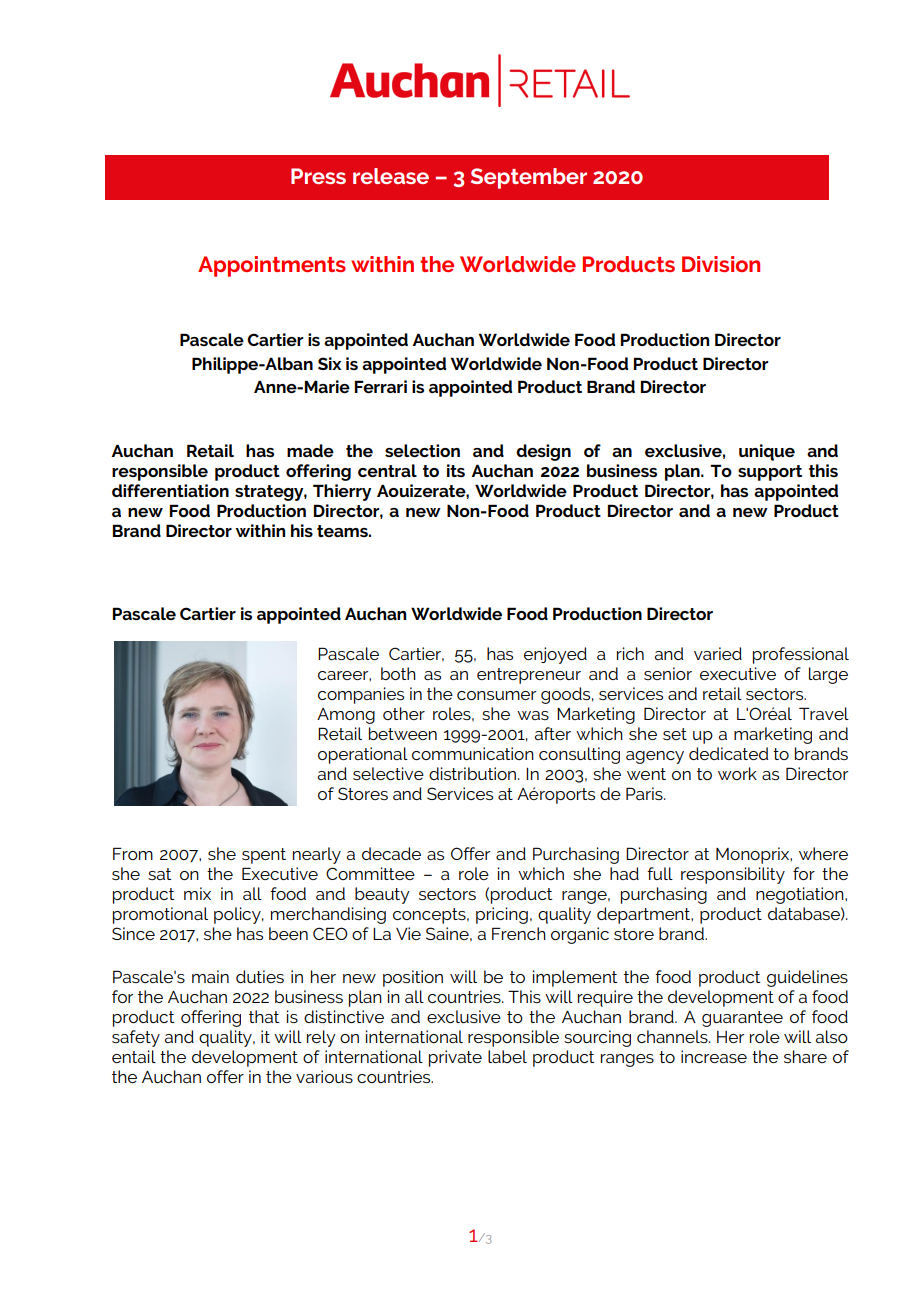 This screenshot has width=924, height=1307. What do you see at coordinates (361, 695) in the screenshot?
I see `companies` at bounding box center [361, 695].
